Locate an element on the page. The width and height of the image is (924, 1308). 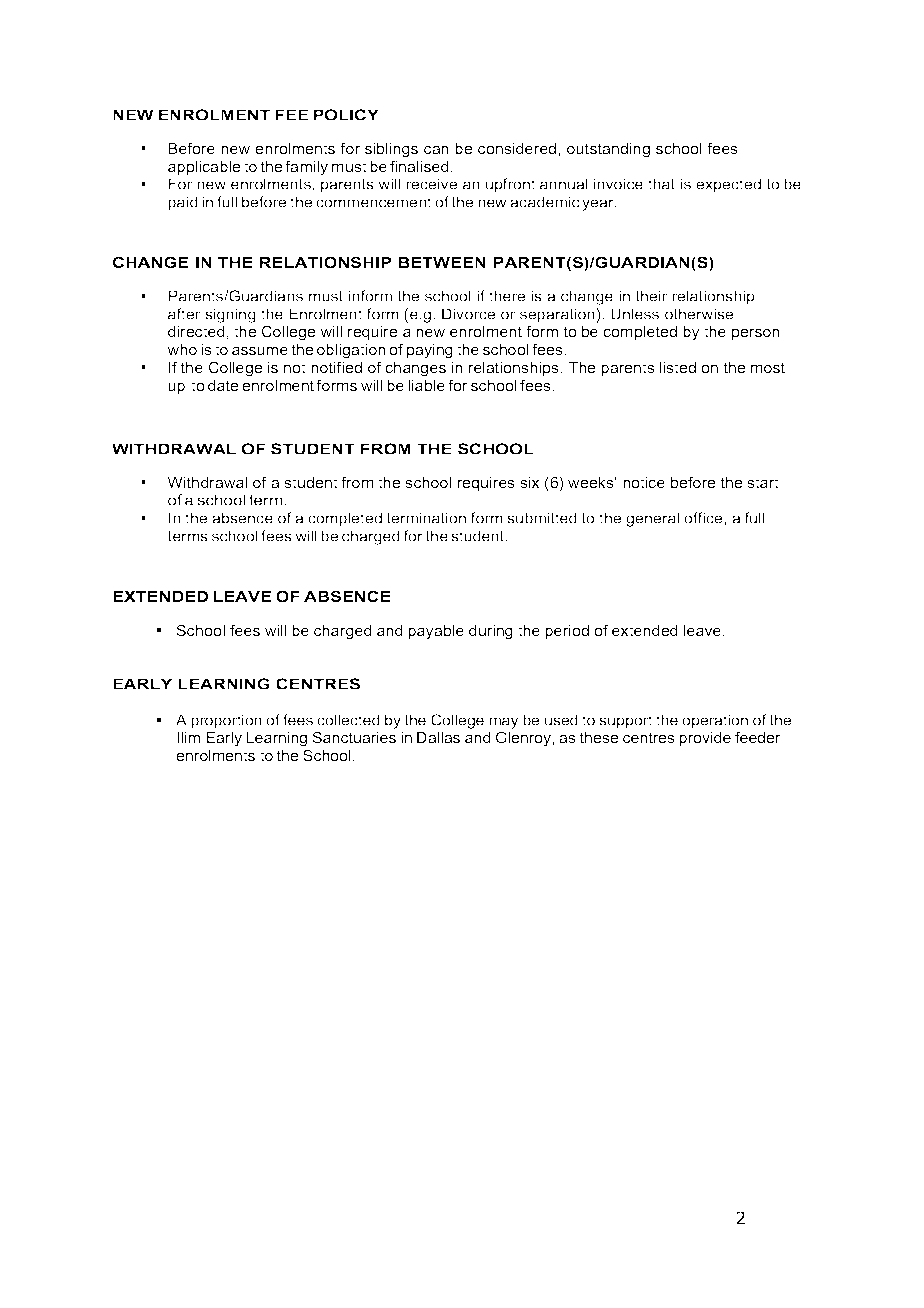
may is located at coordinates (504, 723).
